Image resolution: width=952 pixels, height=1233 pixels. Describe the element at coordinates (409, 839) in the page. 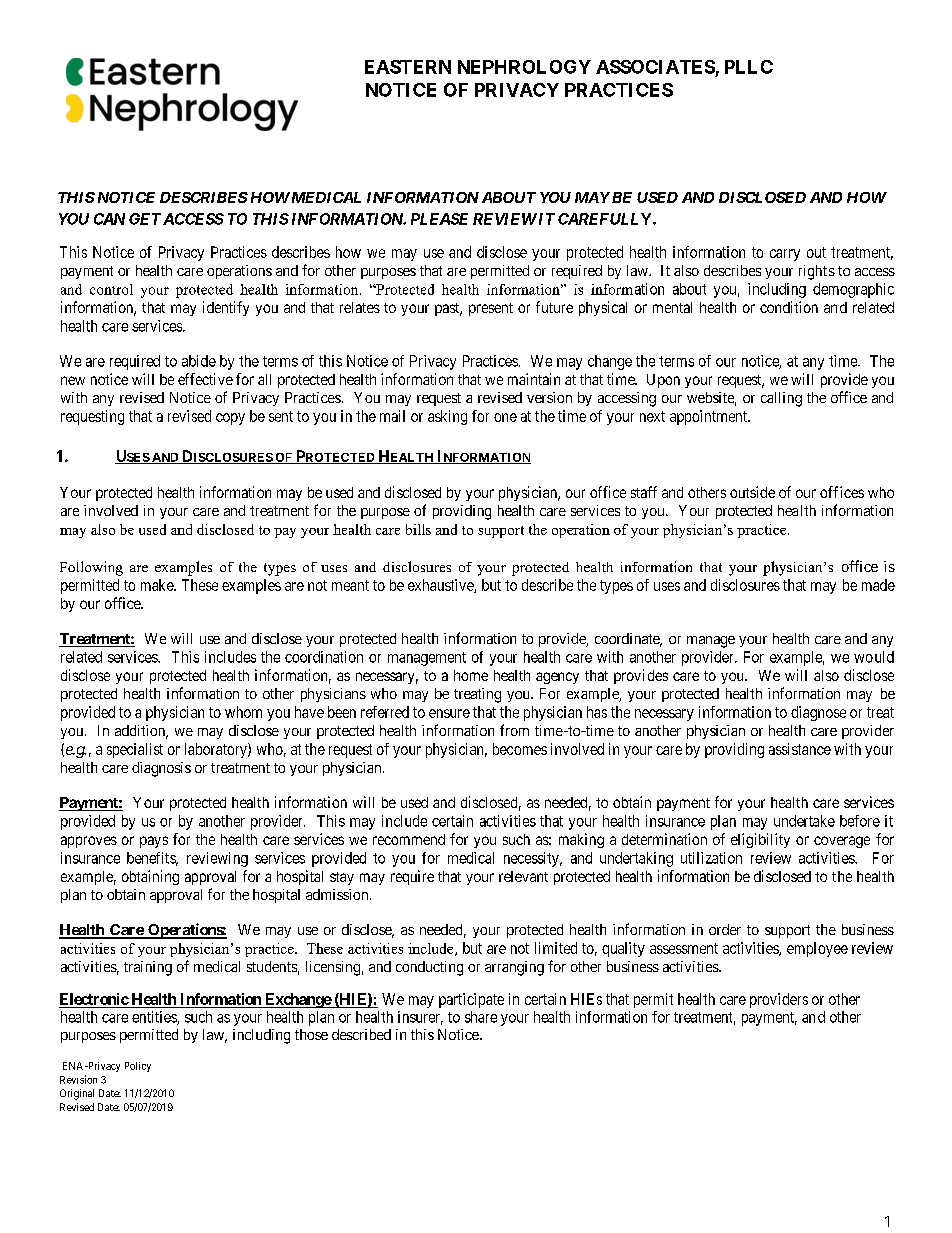

I see `recommend` at that location.
